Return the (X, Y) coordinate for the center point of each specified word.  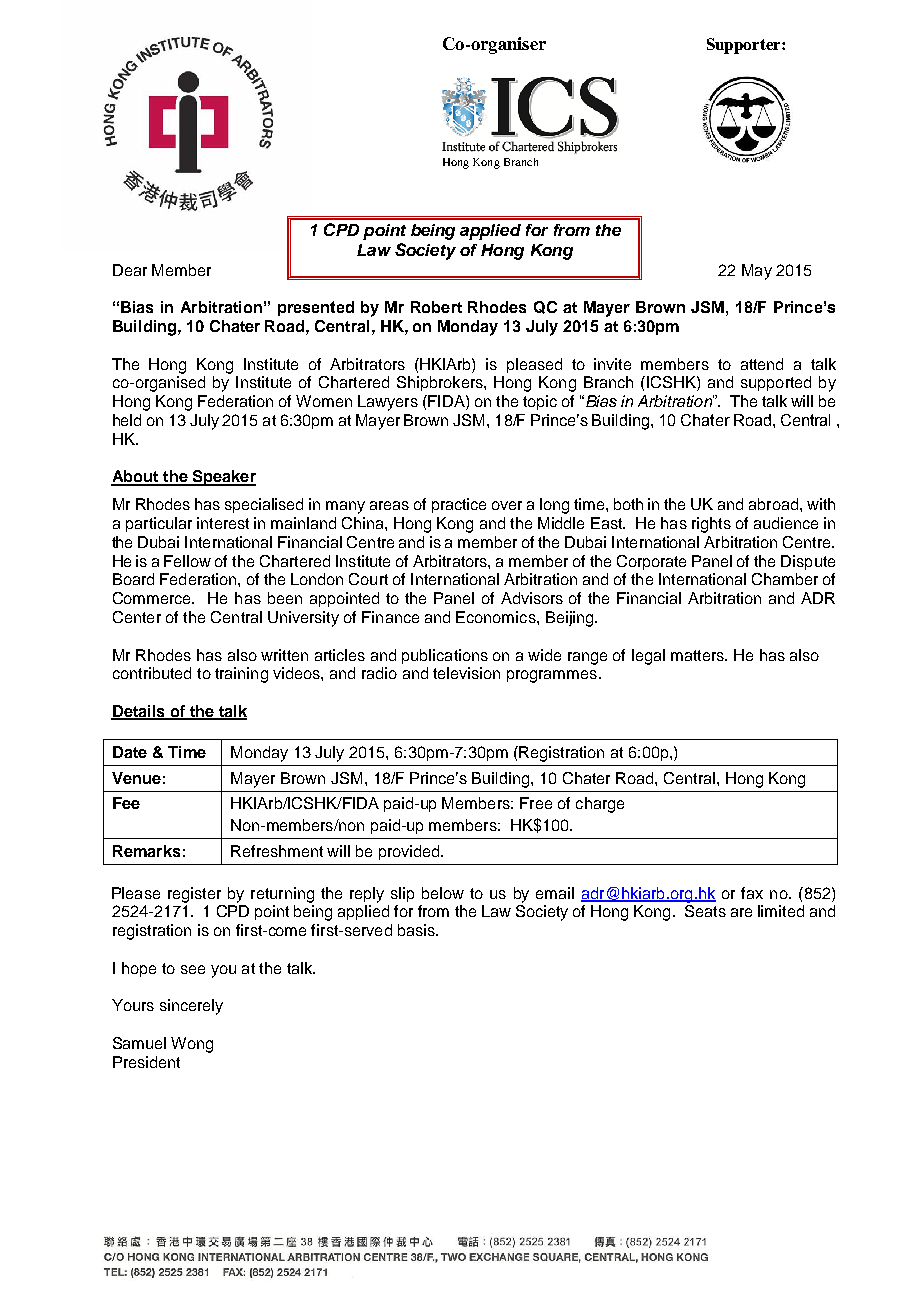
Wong (192, 1045)
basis (417, 930)
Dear (130, 270)
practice (459, 505)
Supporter (745, 46)
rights (711, 525)
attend (762, 364)
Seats (705, 911)
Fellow (187, 561)
